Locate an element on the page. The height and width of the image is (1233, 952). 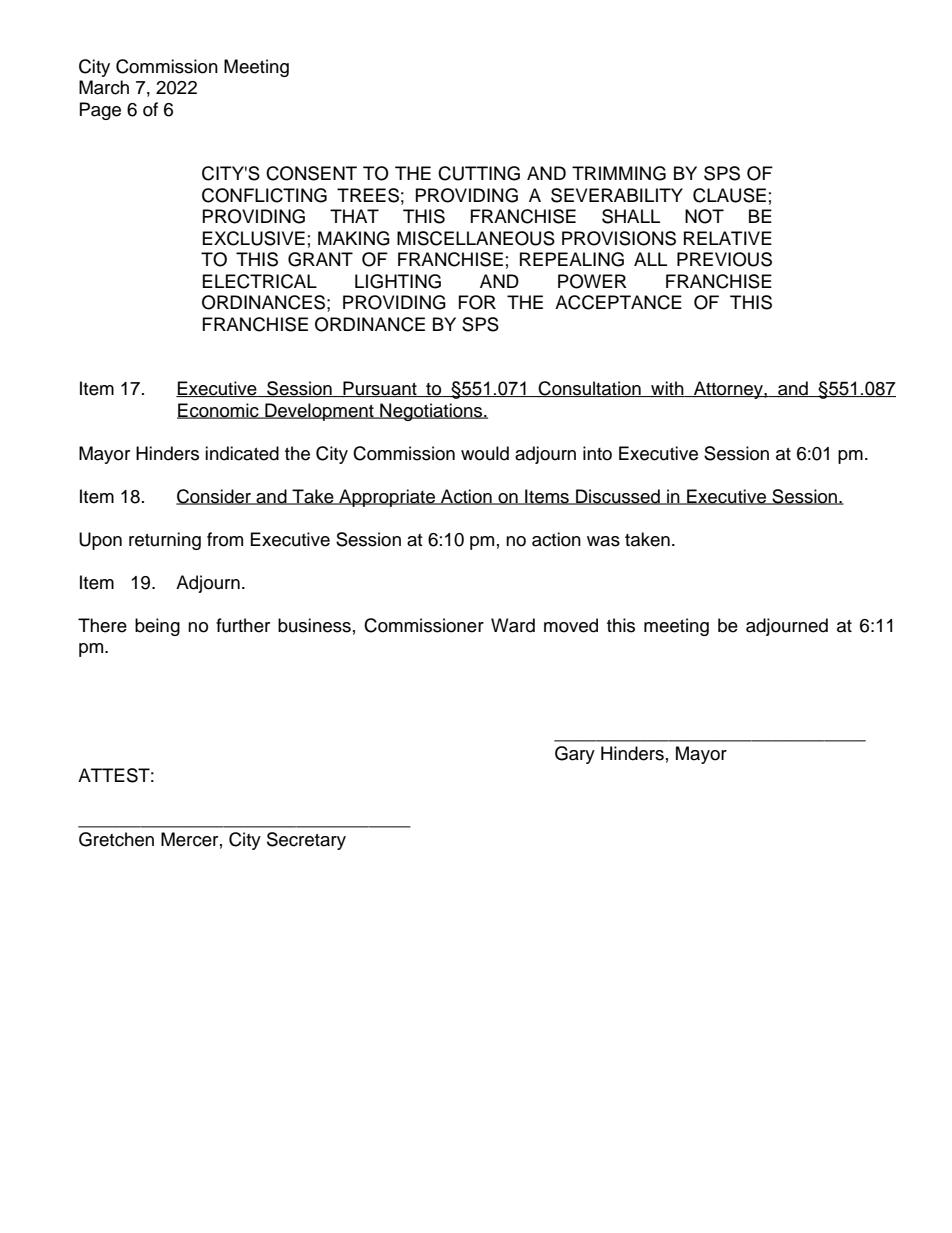
Secretary is located at coordinates (306, 841).
